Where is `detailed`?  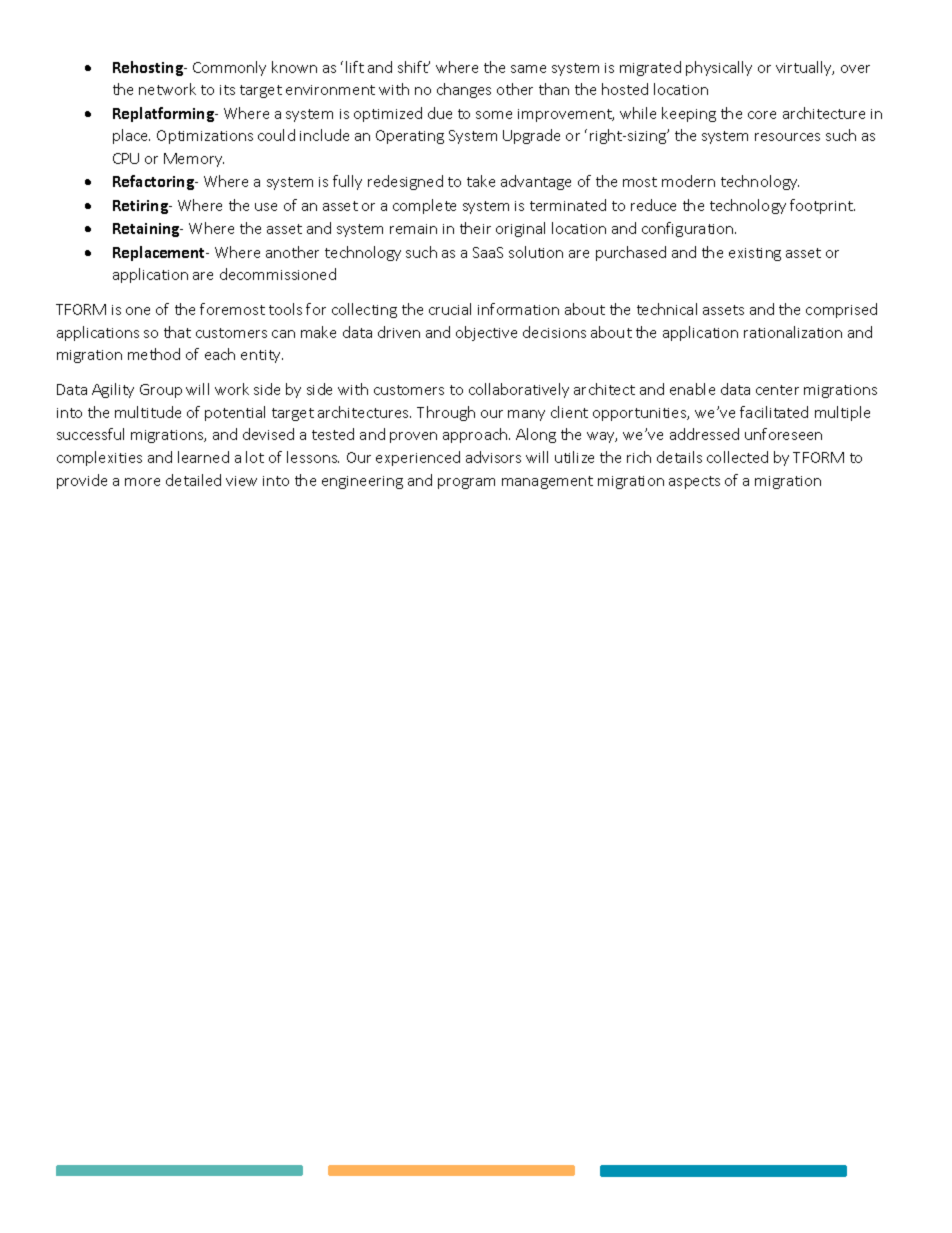 detailed is located at coordinates (193, 480).
